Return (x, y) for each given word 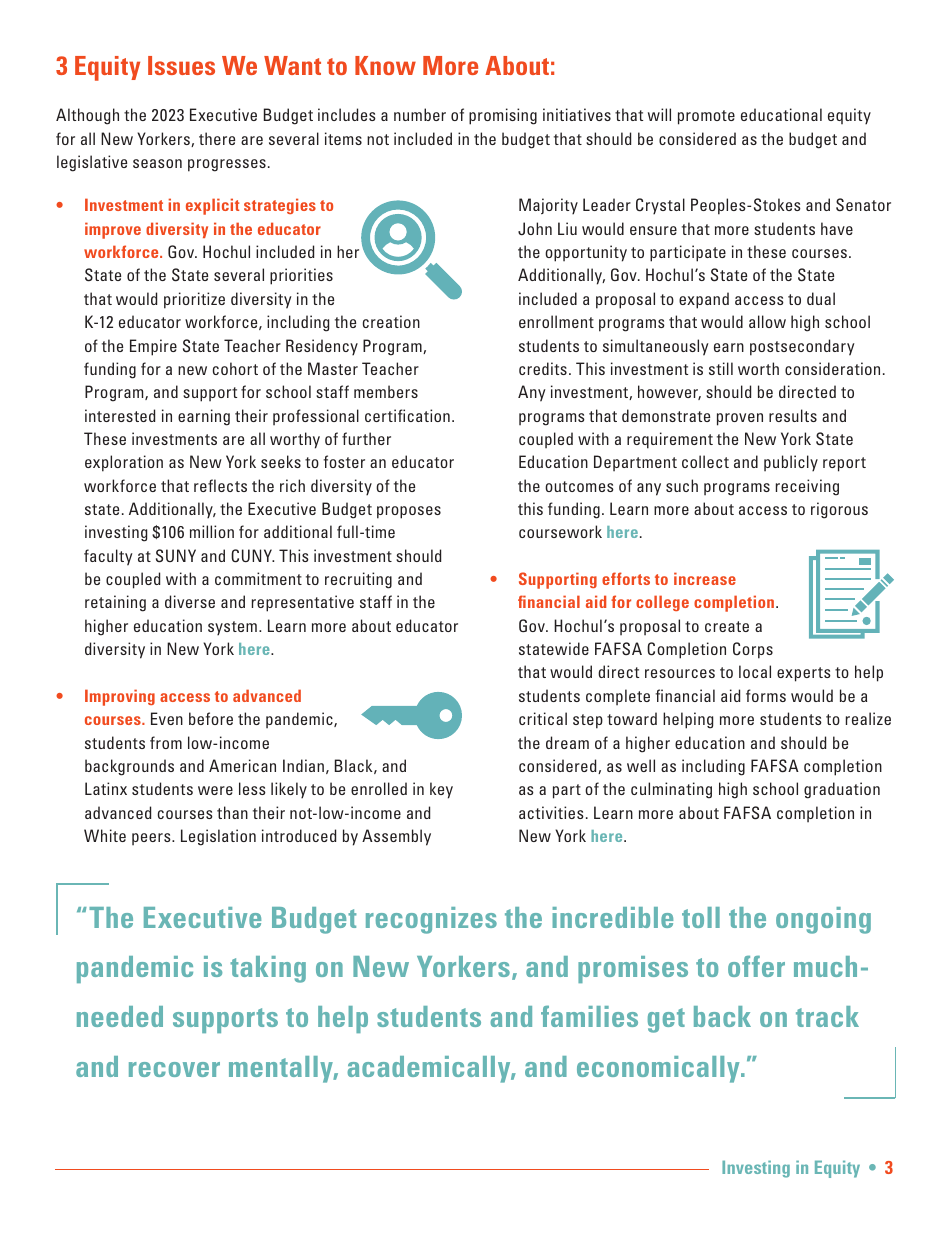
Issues (181, 65)
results (793, 415)
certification (407, 415)
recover (174, 1069)
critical (543, 718)
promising (503, 116)
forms (766, 695)
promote (706, 117)
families (589, 1016)
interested (120, 415)
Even (167, 718)
